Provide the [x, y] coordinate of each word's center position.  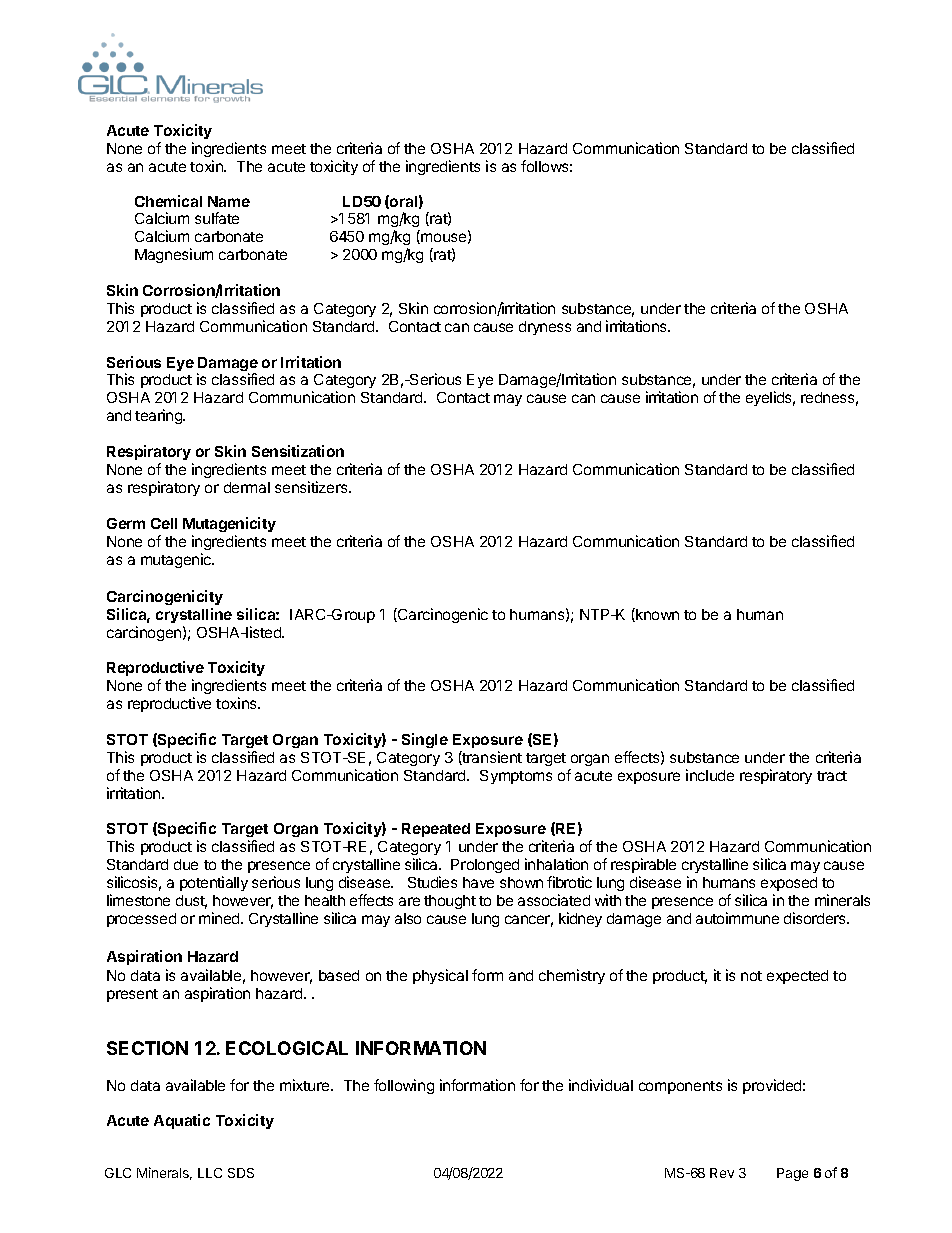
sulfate [217, 218]
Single [425, 740]
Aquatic [182, 1121]
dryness [545, 328]
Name [229, 201]
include [710, 775]
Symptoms [516, 777]
